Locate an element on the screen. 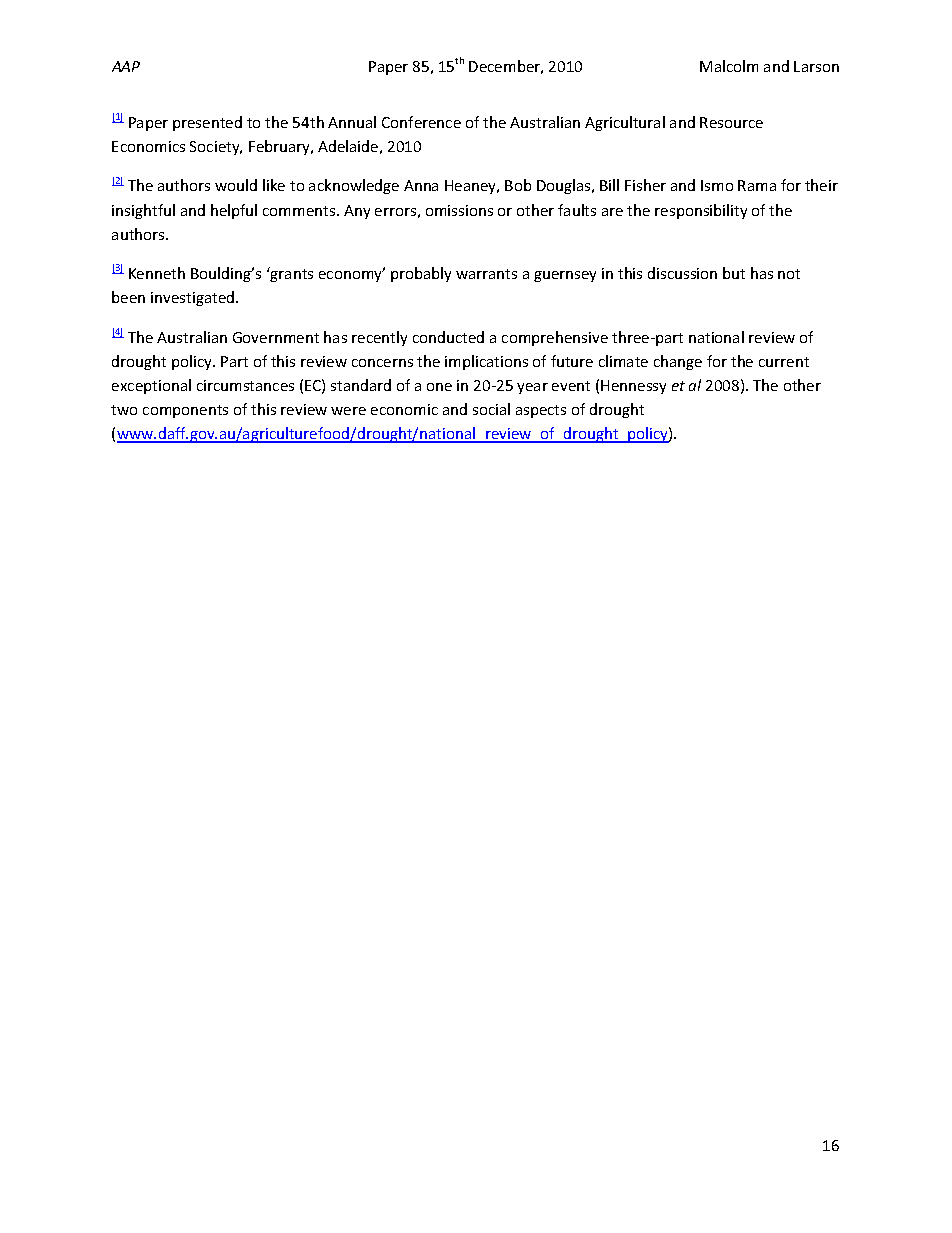  February is located at coordinates (281, 147).
